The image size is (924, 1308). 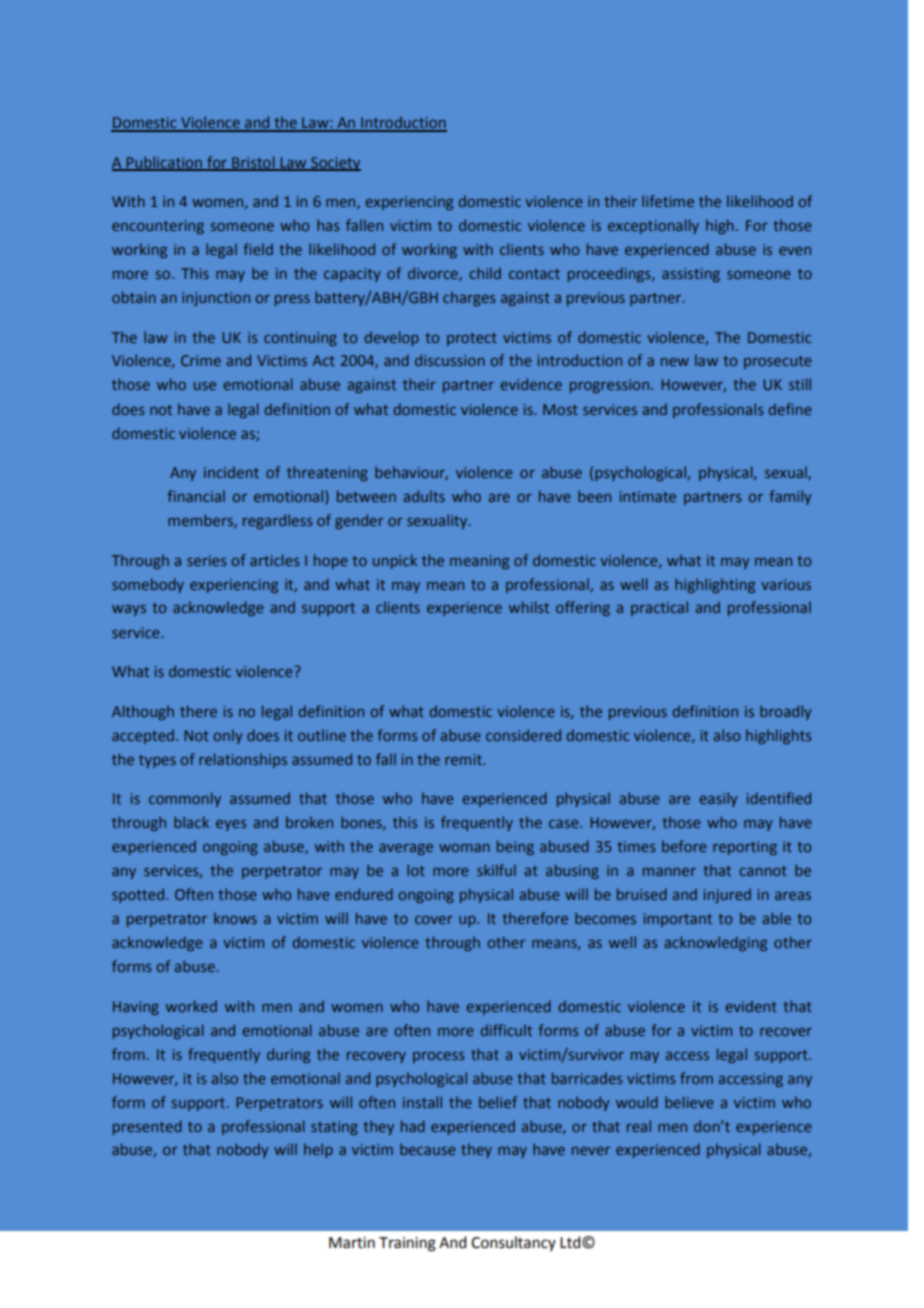 I want to click on broadly, so click(x=785, y=712).
